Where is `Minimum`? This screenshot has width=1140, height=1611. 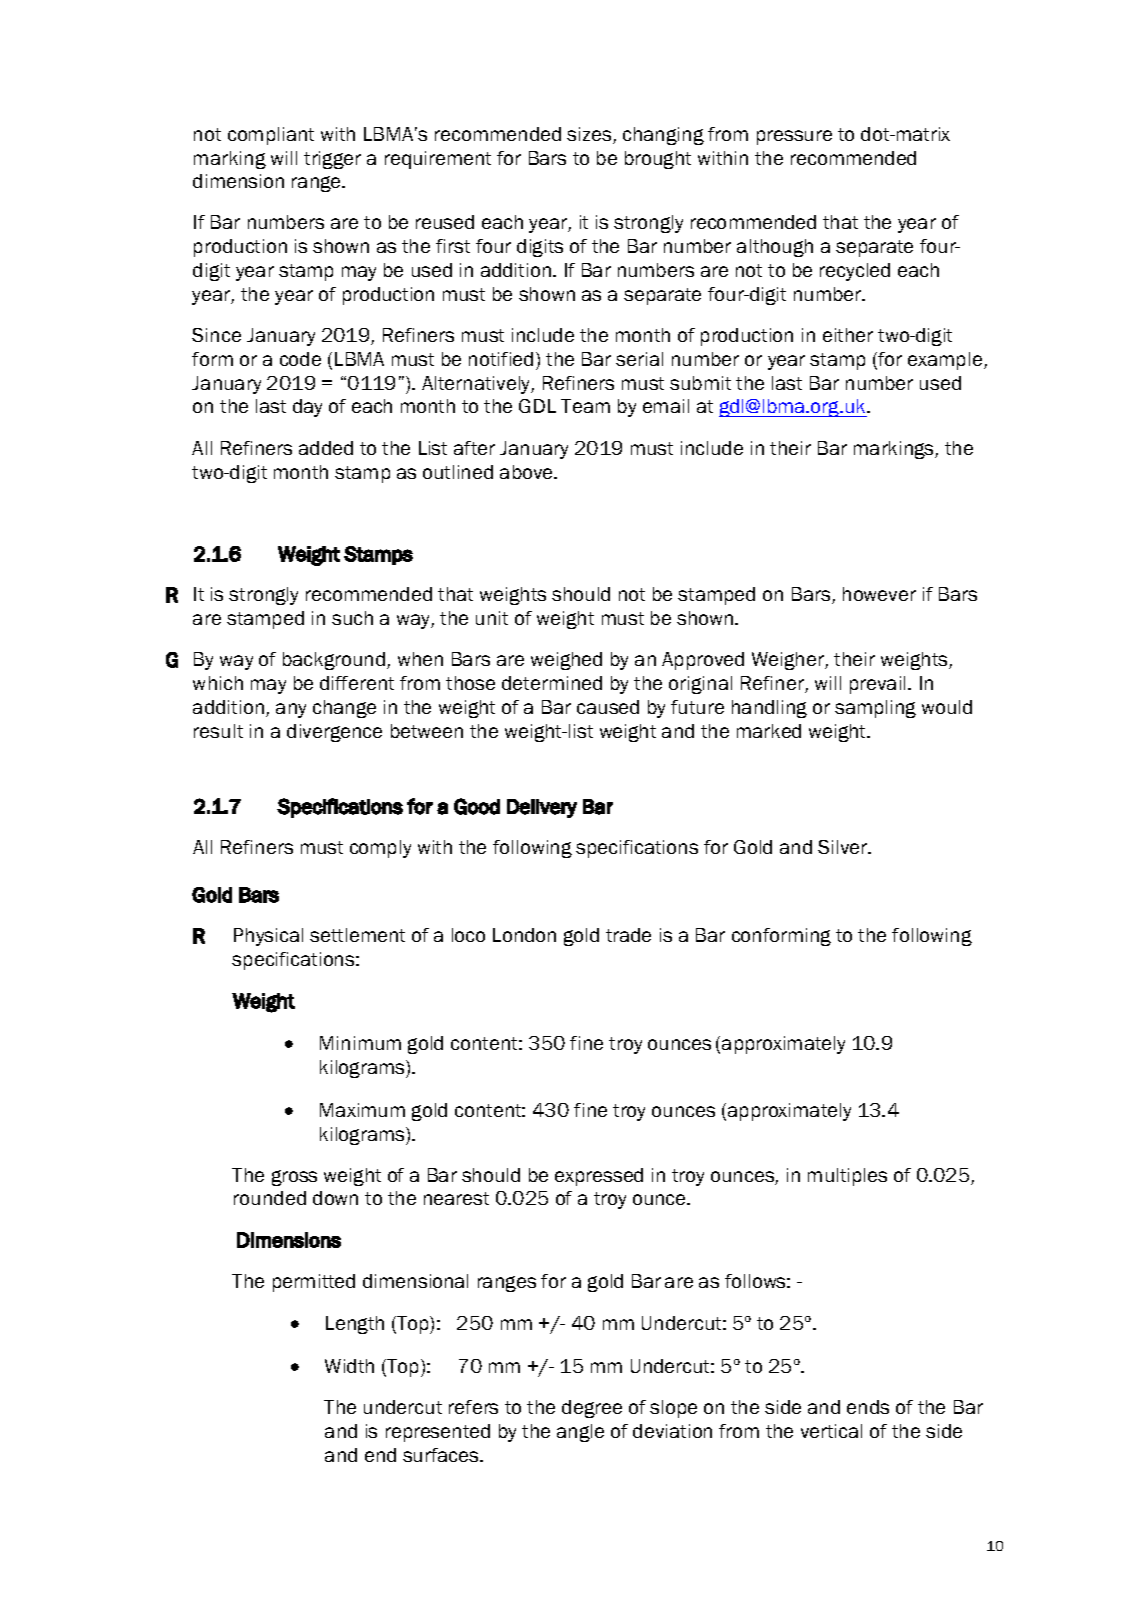 Minimum is located at coordinates (360, 1043).
